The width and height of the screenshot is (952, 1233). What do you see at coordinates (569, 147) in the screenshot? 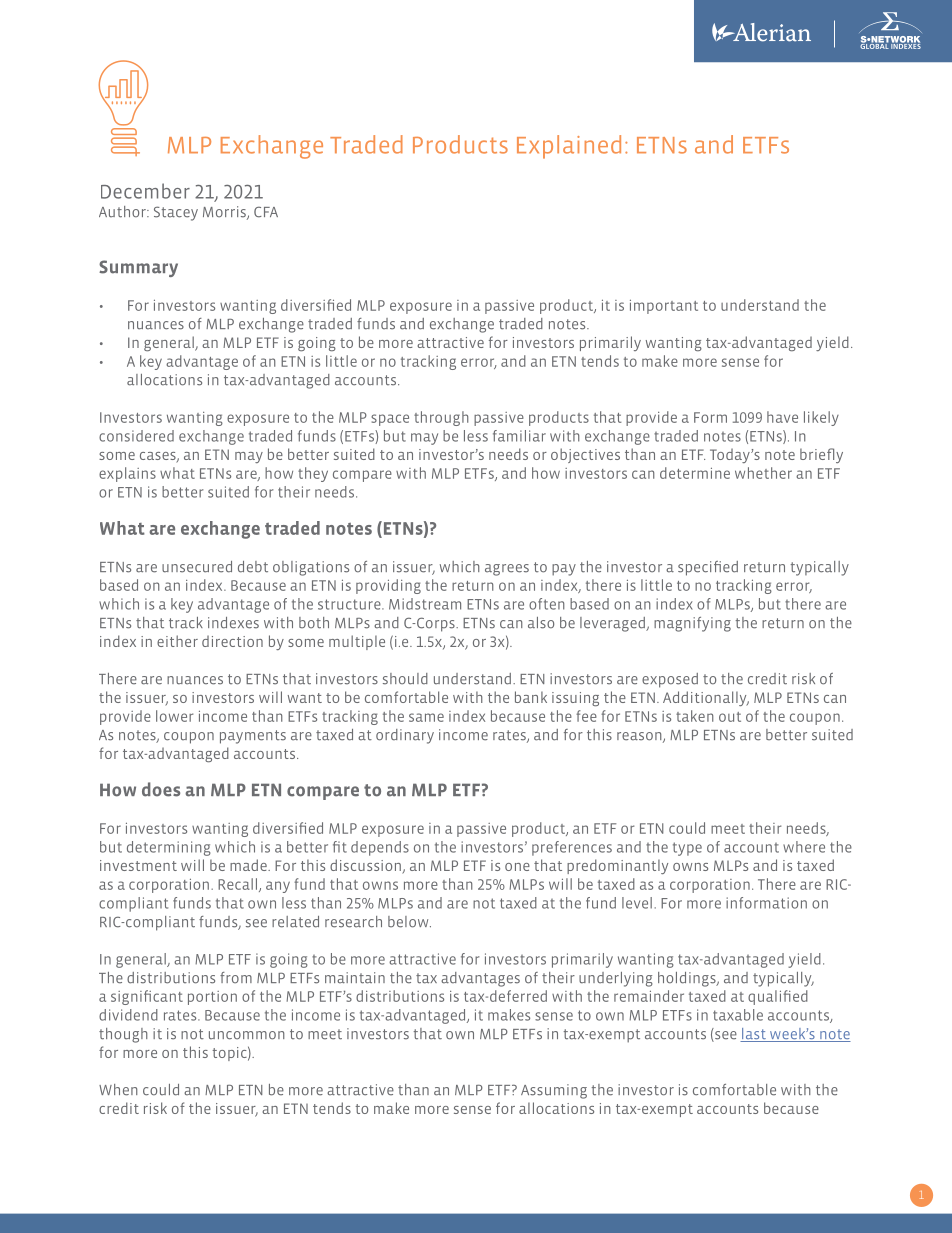
I see `Explained` at bounding box center [569, 147].
